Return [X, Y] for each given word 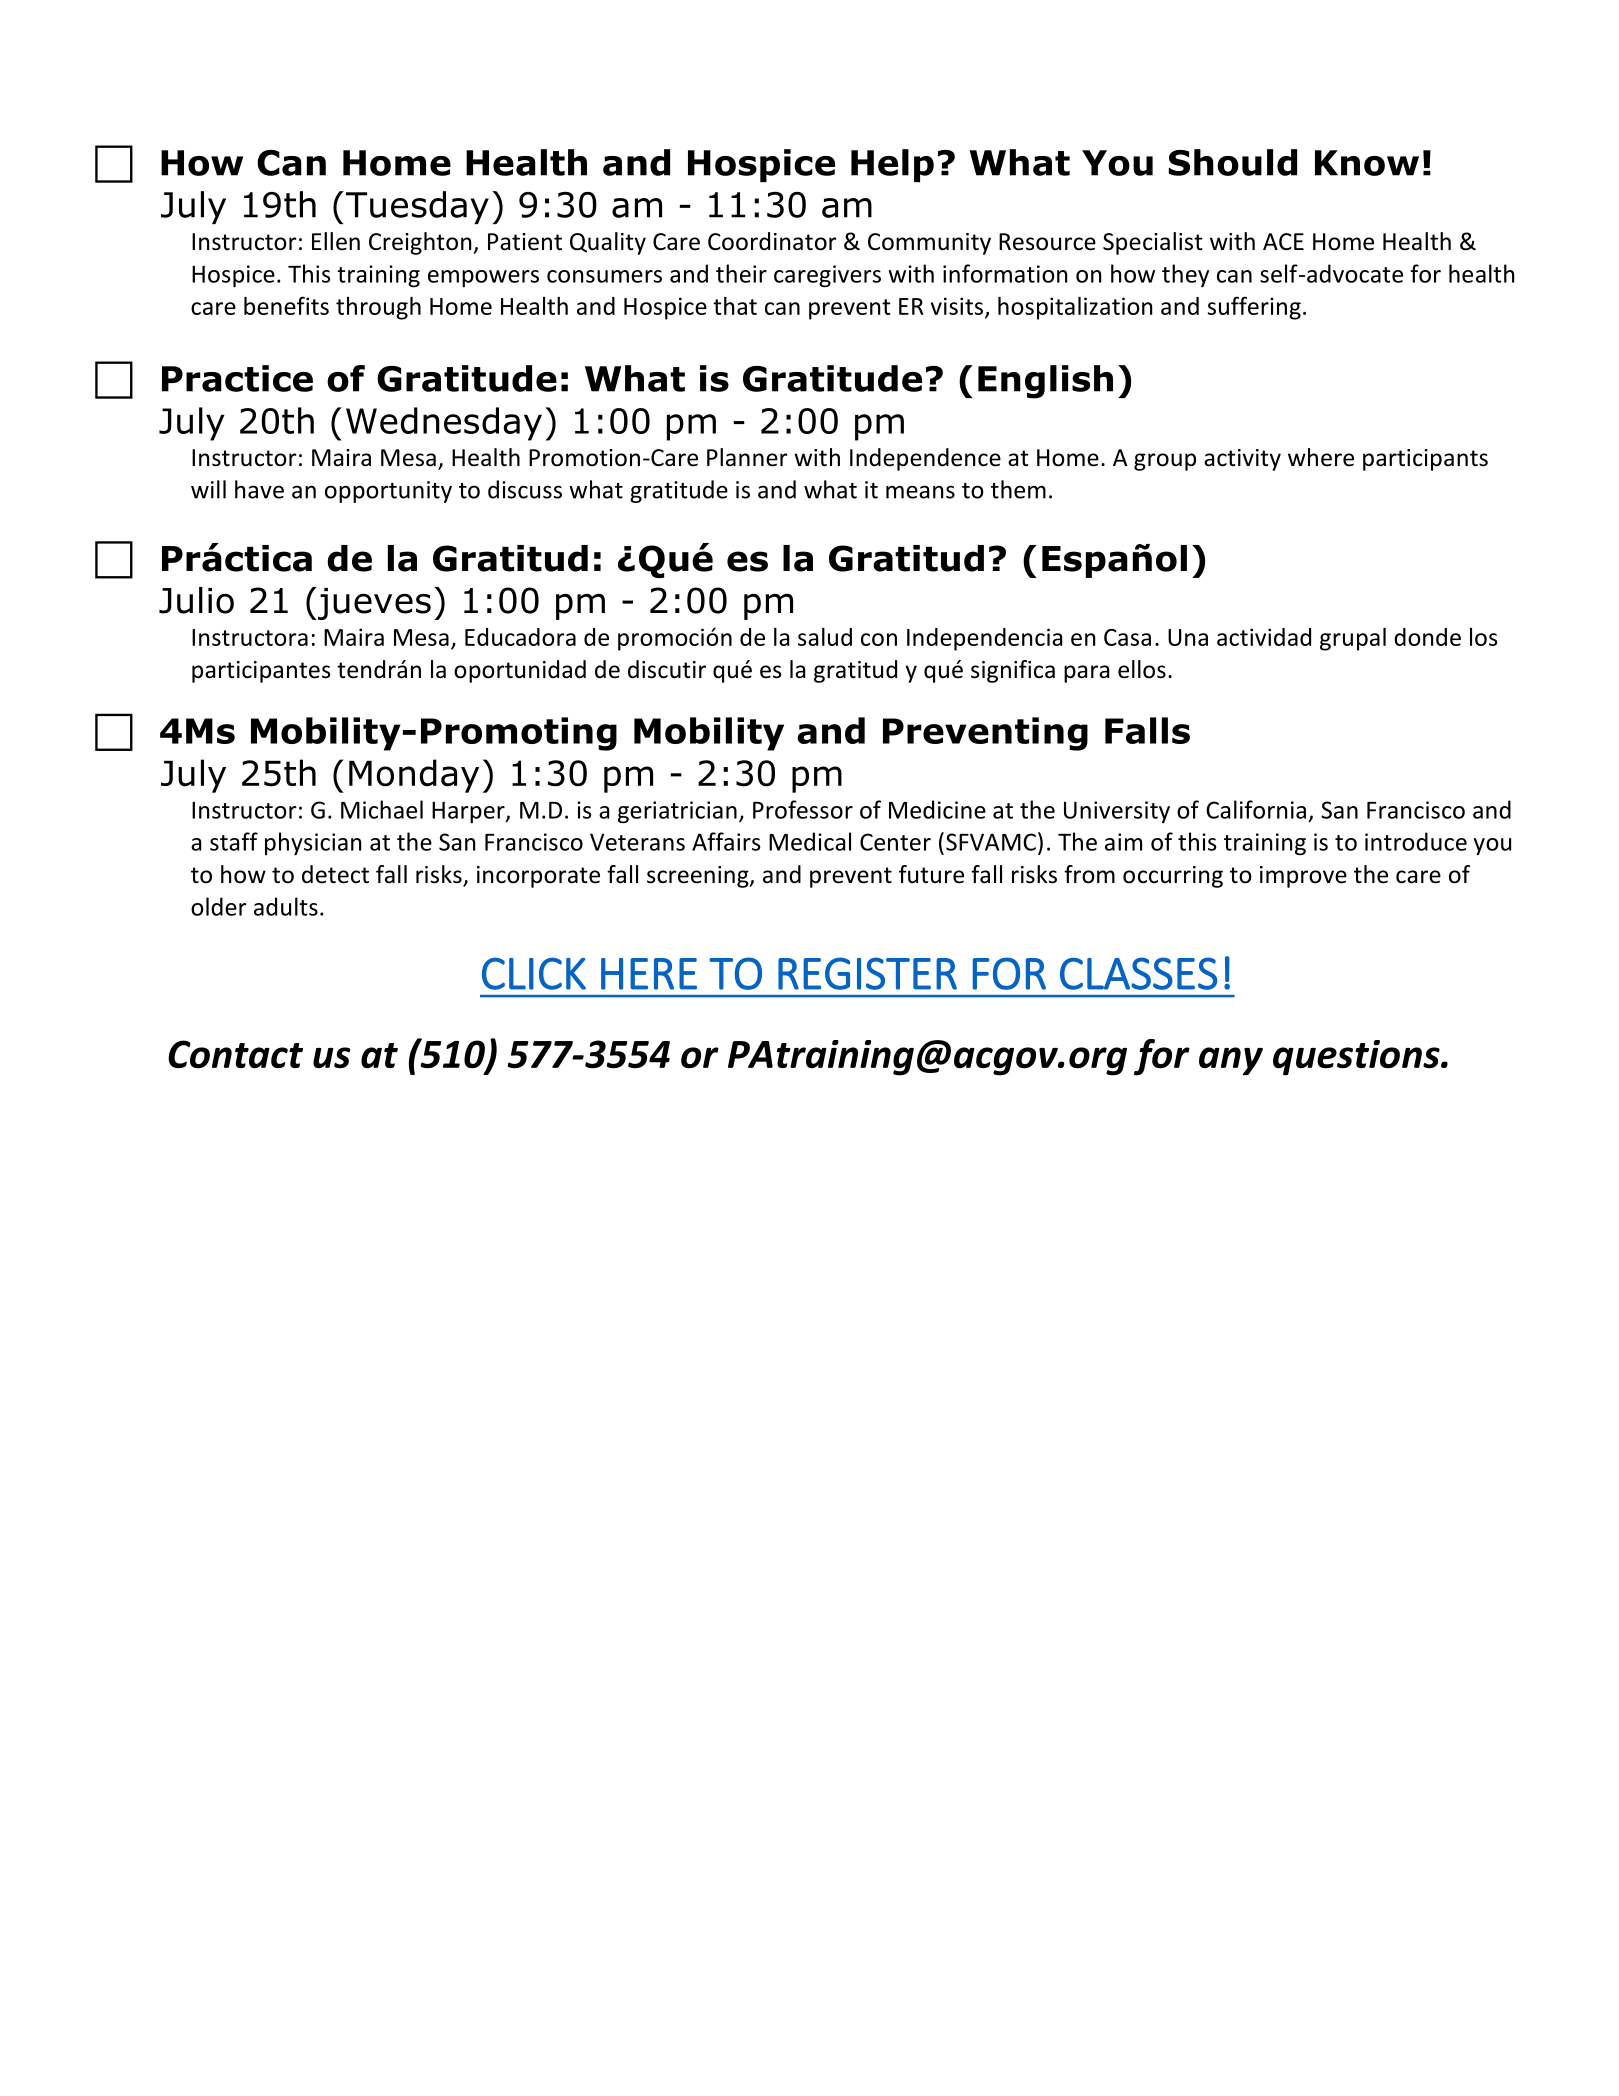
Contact [235, 1054]
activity [1242, 460]
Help [892, 165]
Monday [414, 776]
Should [1233, 162]
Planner [747, 457]
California [1256, 809]
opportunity [388, 492]
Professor [803, 809]
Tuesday [417, 207]
